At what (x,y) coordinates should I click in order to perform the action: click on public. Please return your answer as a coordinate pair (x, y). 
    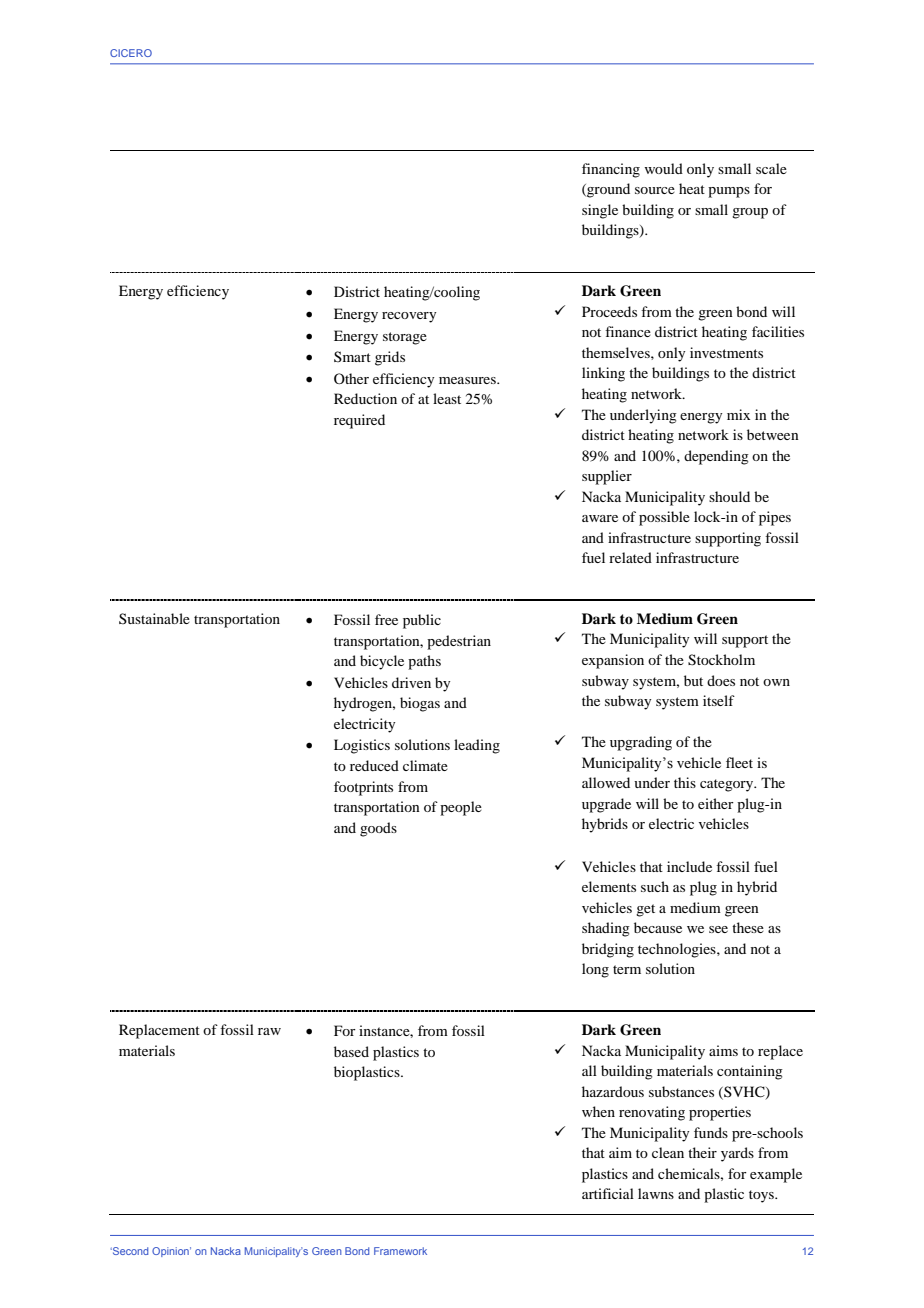
    Looking at the image, I should click on (422, 621).
